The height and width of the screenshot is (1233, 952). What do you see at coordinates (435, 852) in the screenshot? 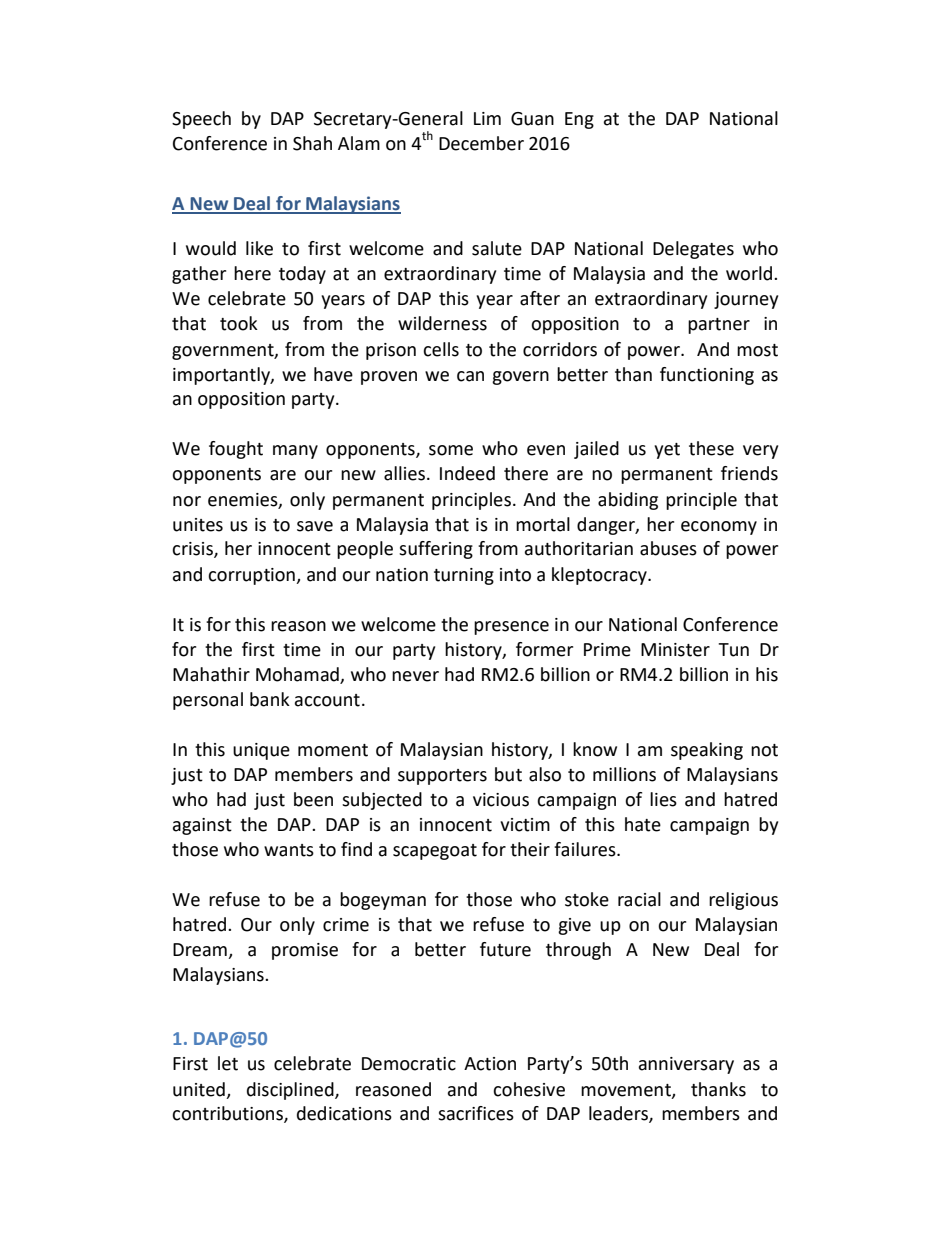
I see `scapegoat` at bounding box center [435, 852].
